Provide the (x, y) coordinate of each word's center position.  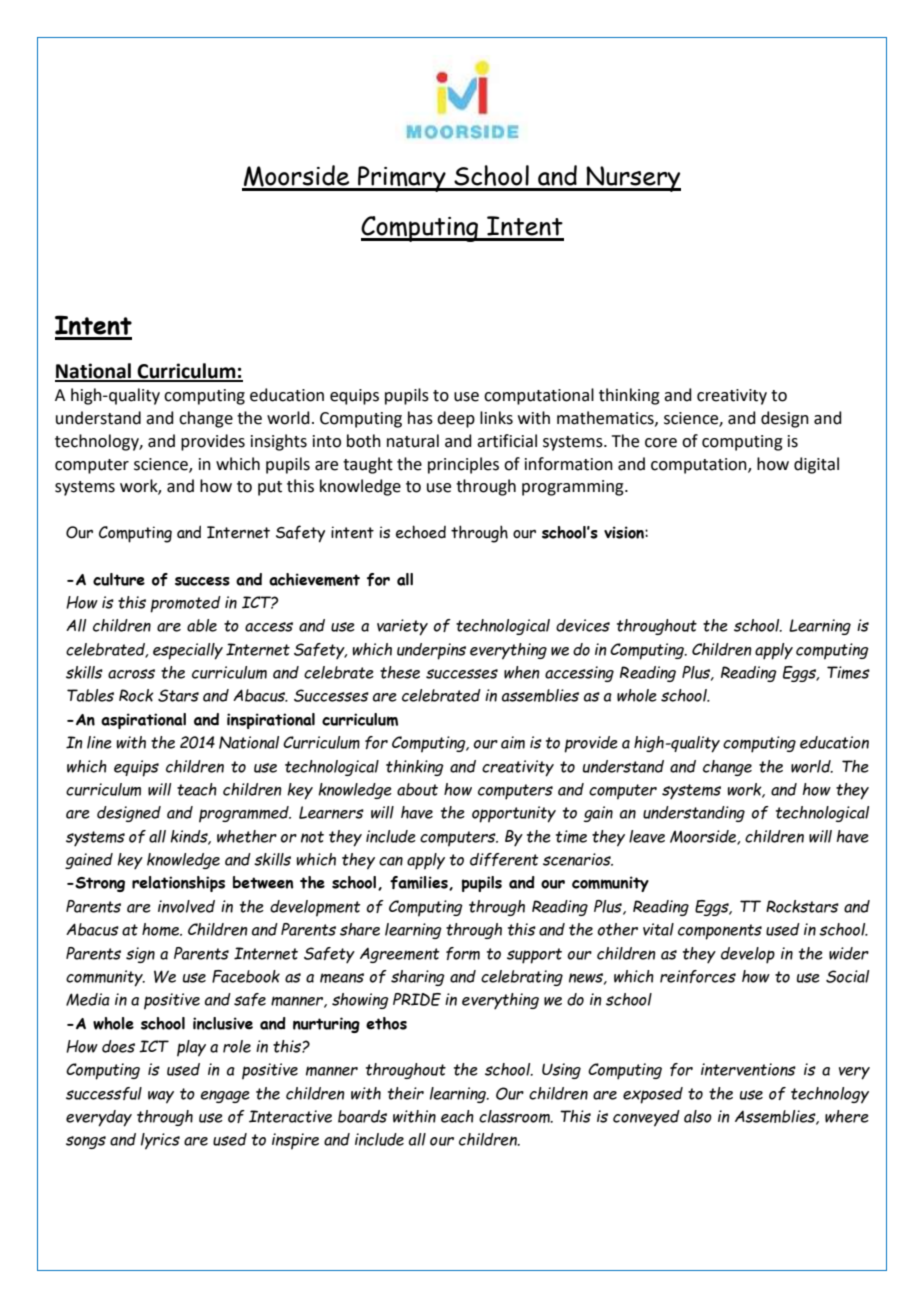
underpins (431, 651)
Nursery (633, 179)
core (661, 443)
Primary (402, 179)
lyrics (160, 1141)
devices (583, 625)
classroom (515, 1116)
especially (188, 651)
